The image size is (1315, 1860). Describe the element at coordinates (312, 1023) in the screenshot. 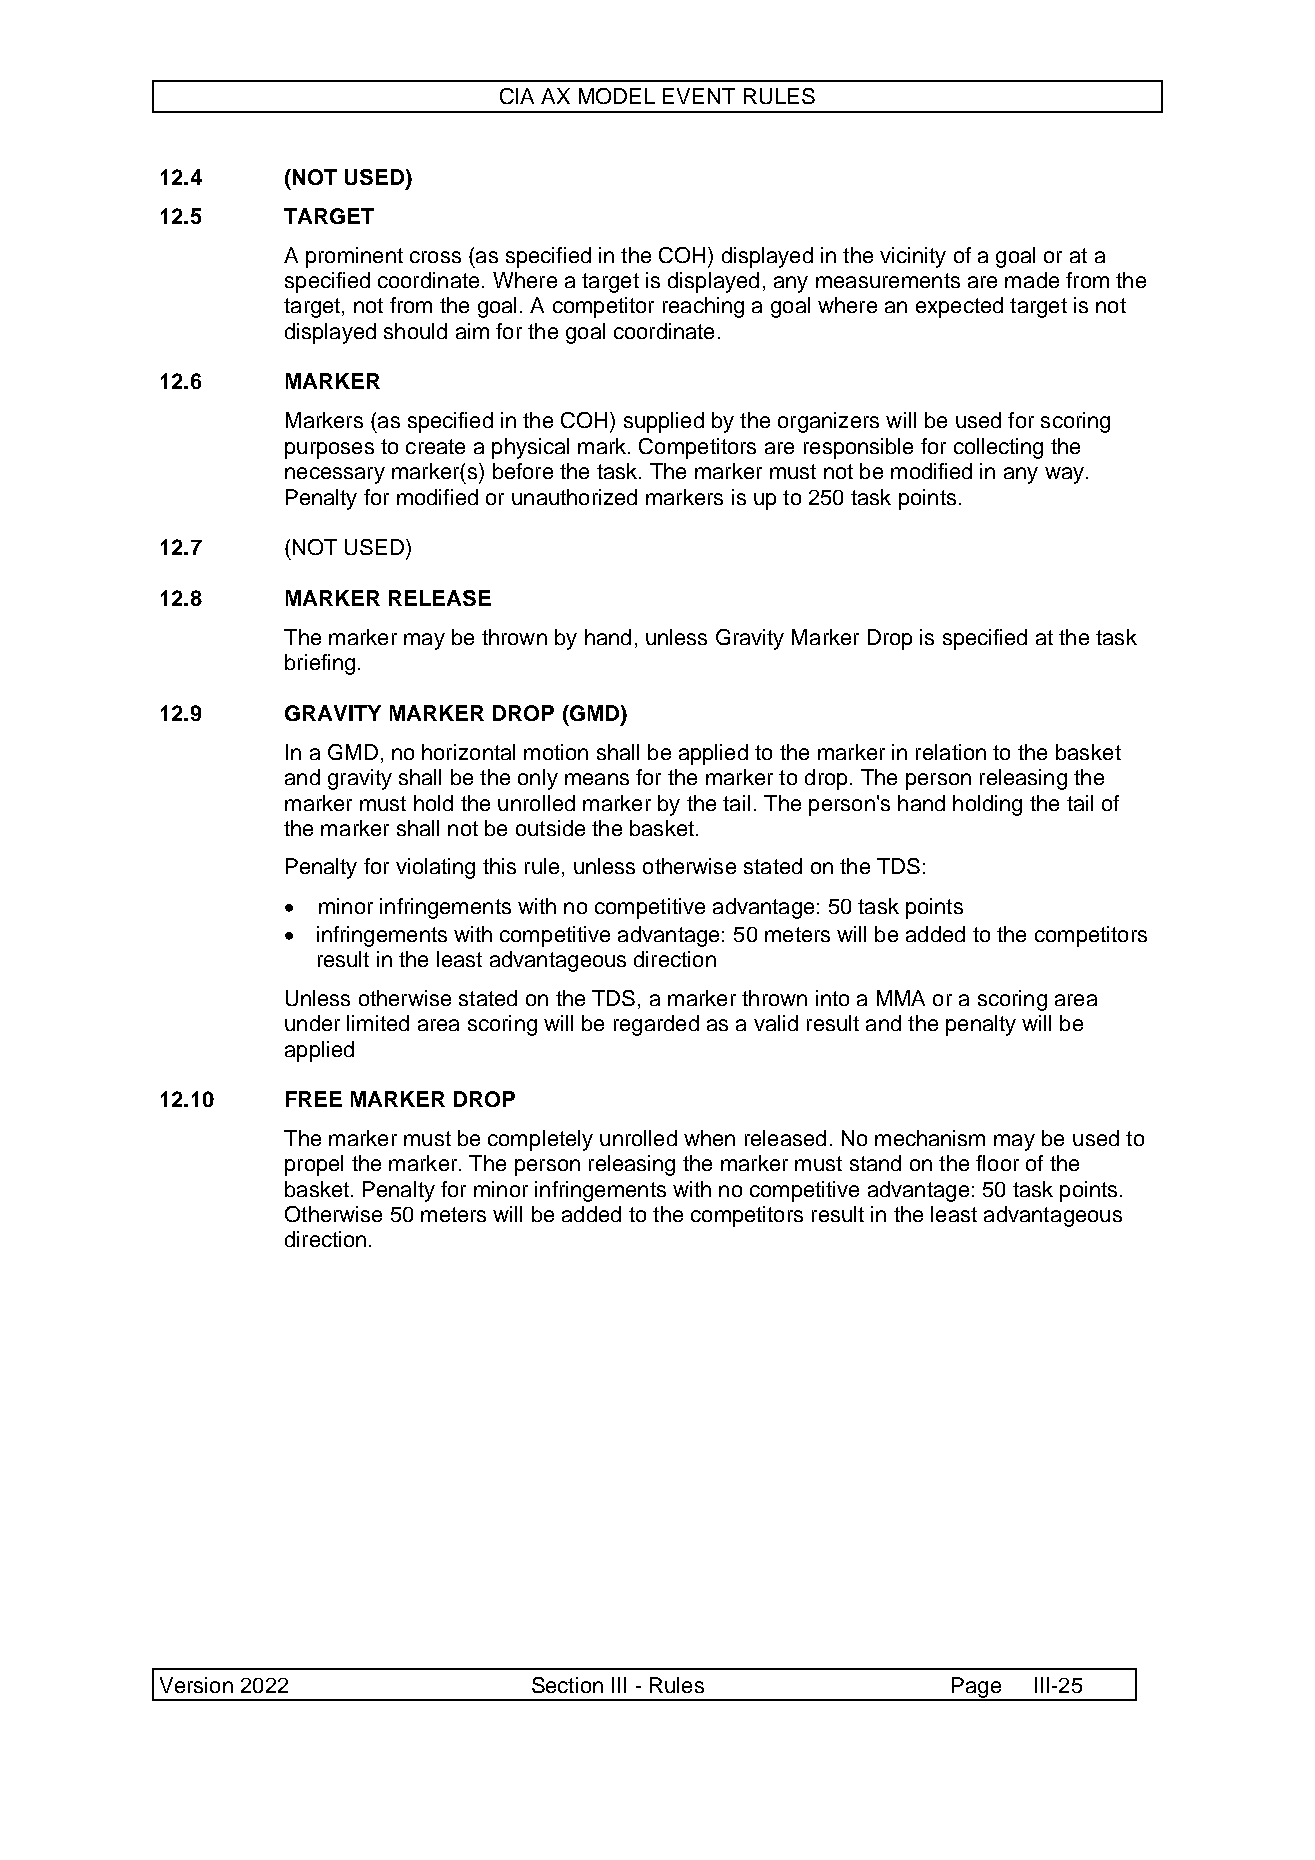

I see `under` at that location.
